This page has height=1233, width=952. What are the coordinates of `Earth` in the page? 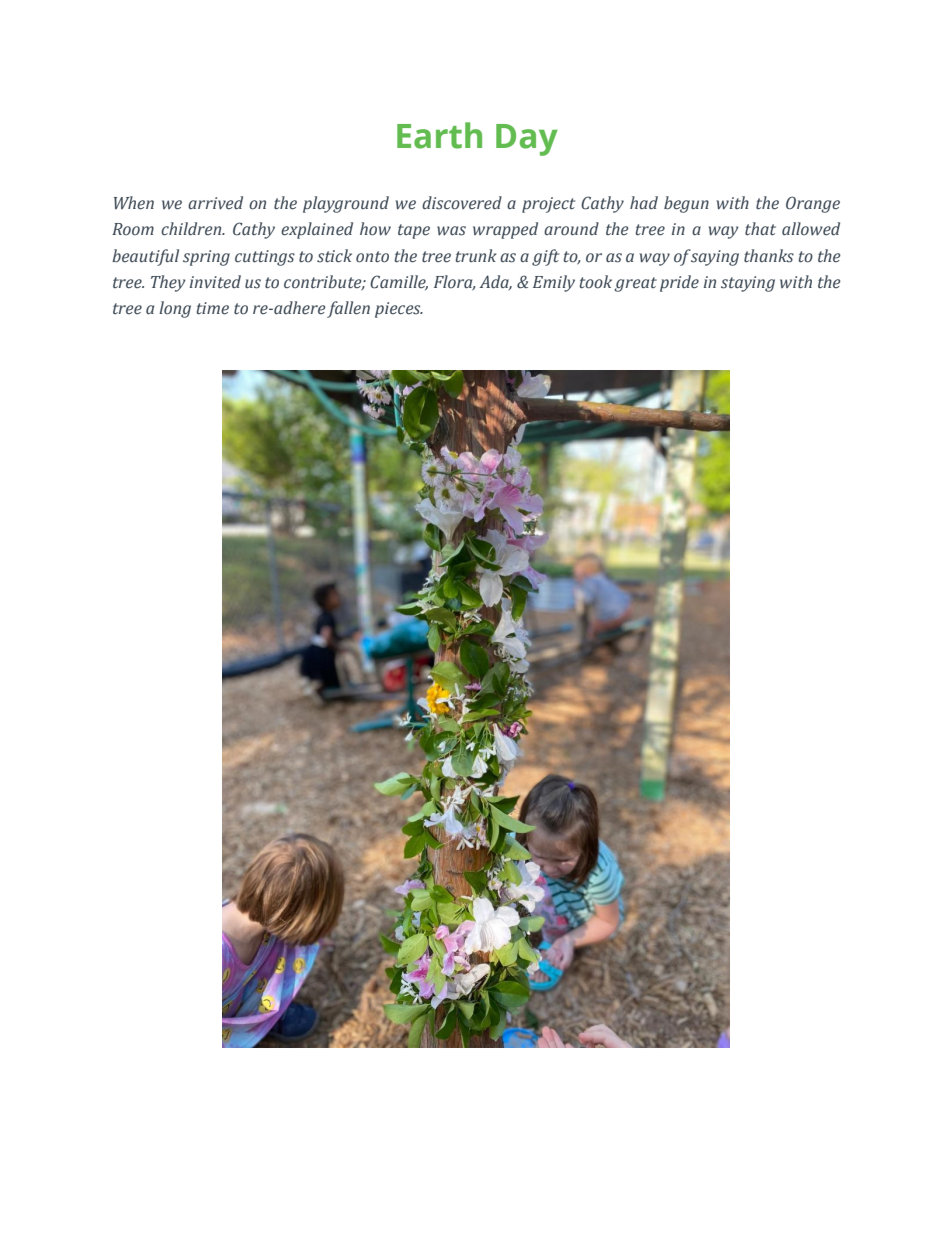 It's located at (439, 135).
